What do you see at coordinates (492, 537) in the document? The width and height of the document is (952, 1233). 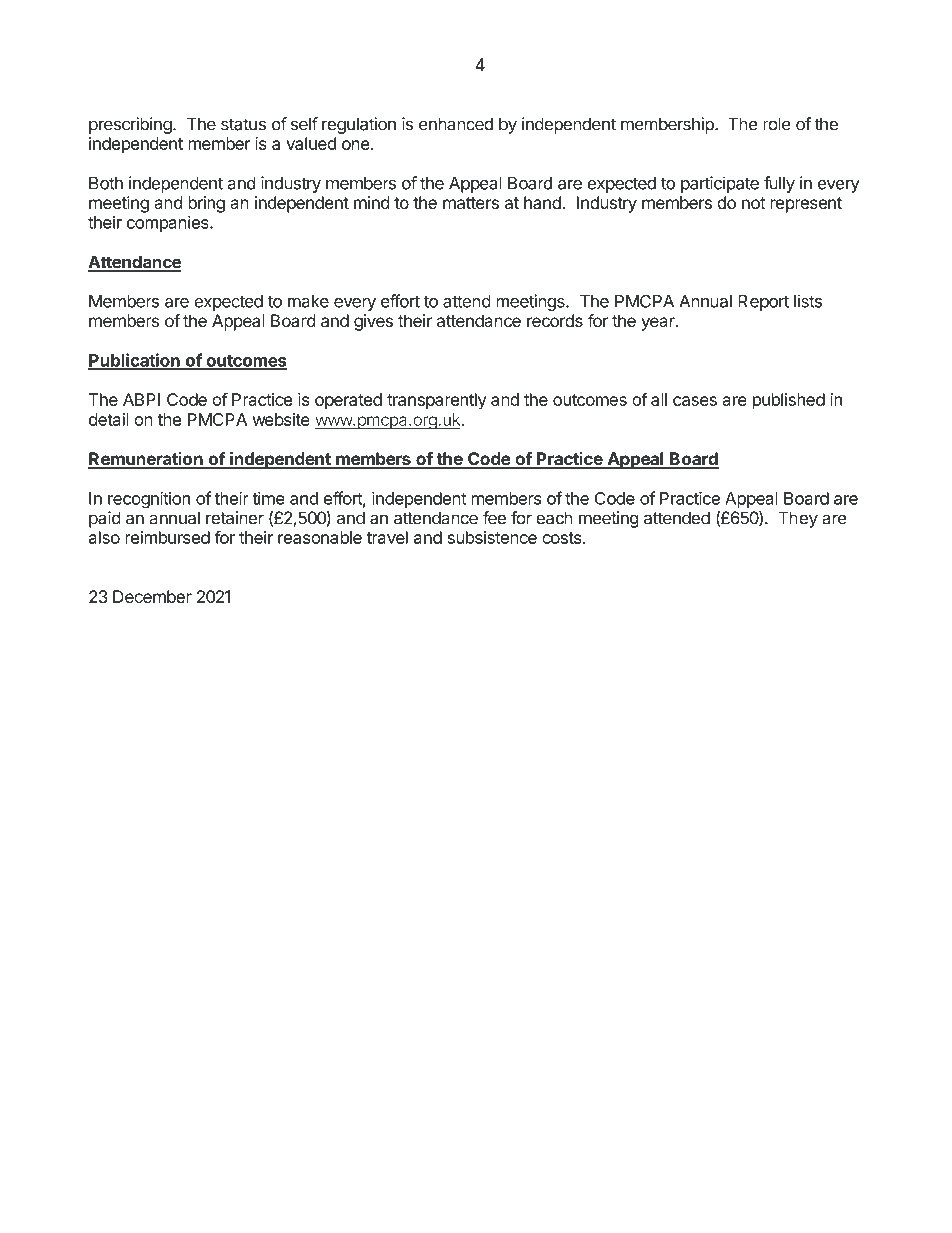 I see `subsistence` at bounding box center [492, 537].
